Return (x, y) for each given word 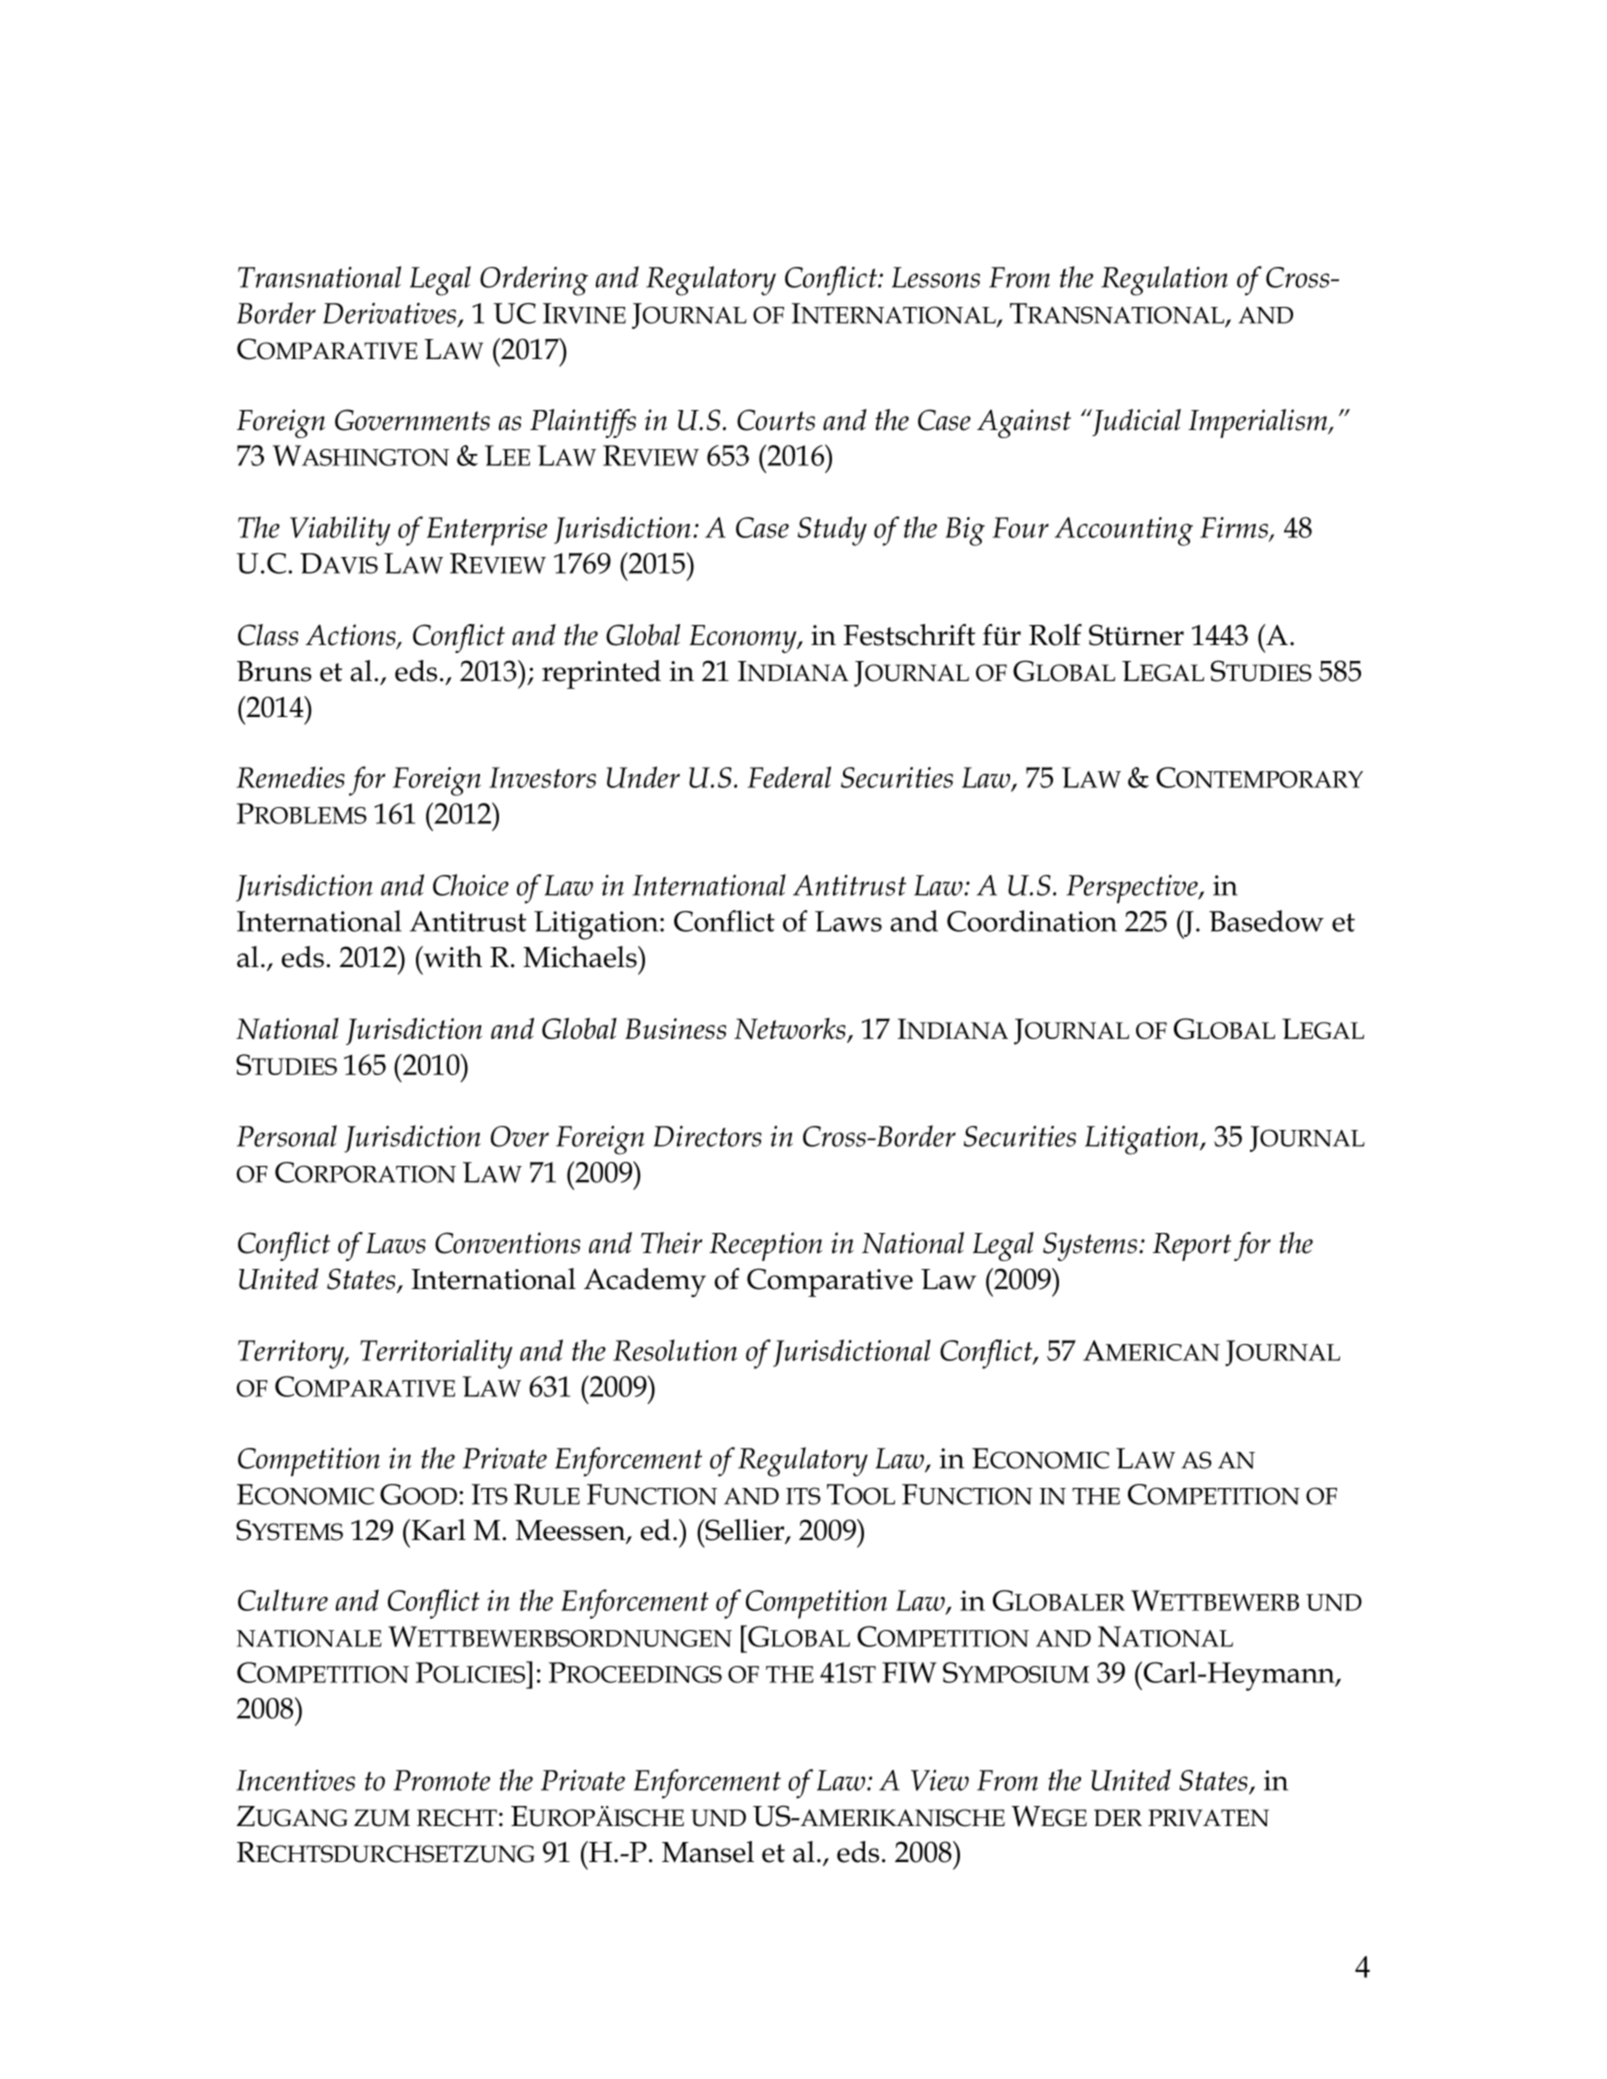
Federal (789, 777)
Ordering (534, 281)
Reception (766, 1246)
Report (1192, 1247)
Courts (776, 420)
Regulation (1164, 281)
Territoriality (436, 1354)
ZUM (382, 1818)
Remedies (290, 777)
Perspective (1133, 889)
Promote (442, 1780)
